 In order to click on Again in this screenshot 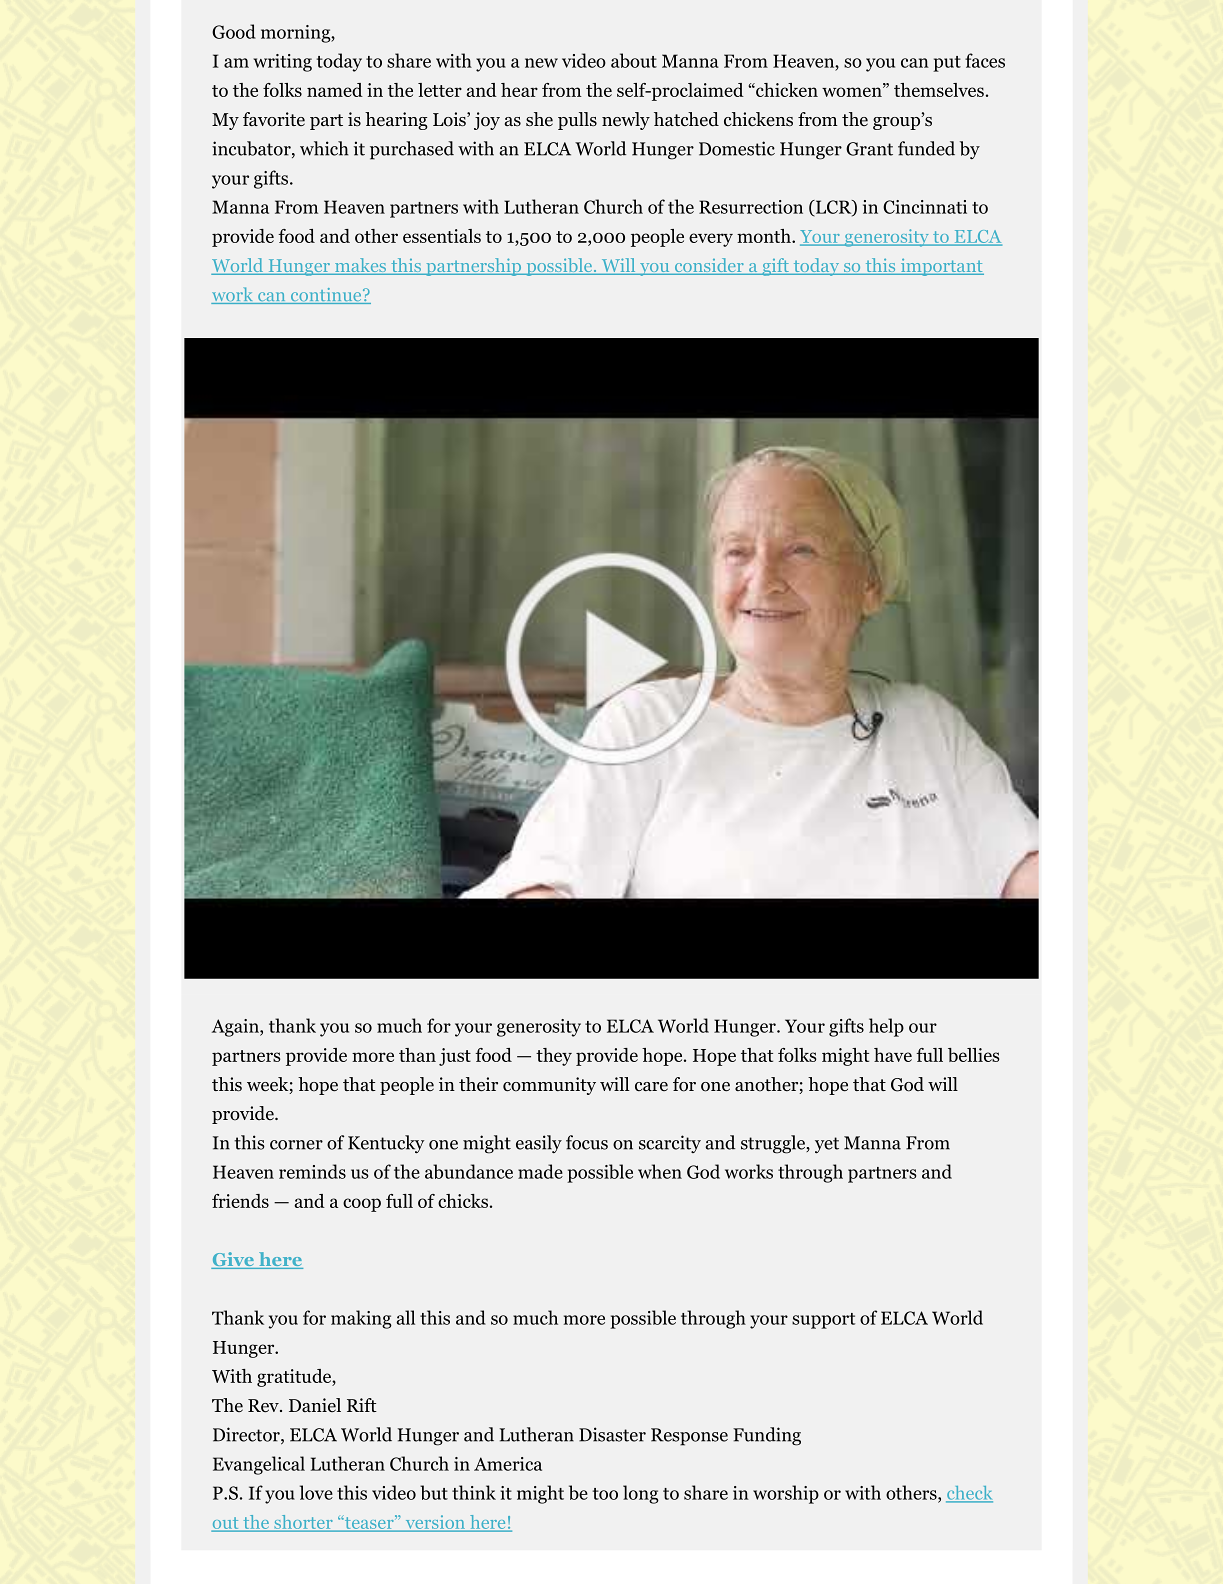, I will do `click(236, 1028)`.
